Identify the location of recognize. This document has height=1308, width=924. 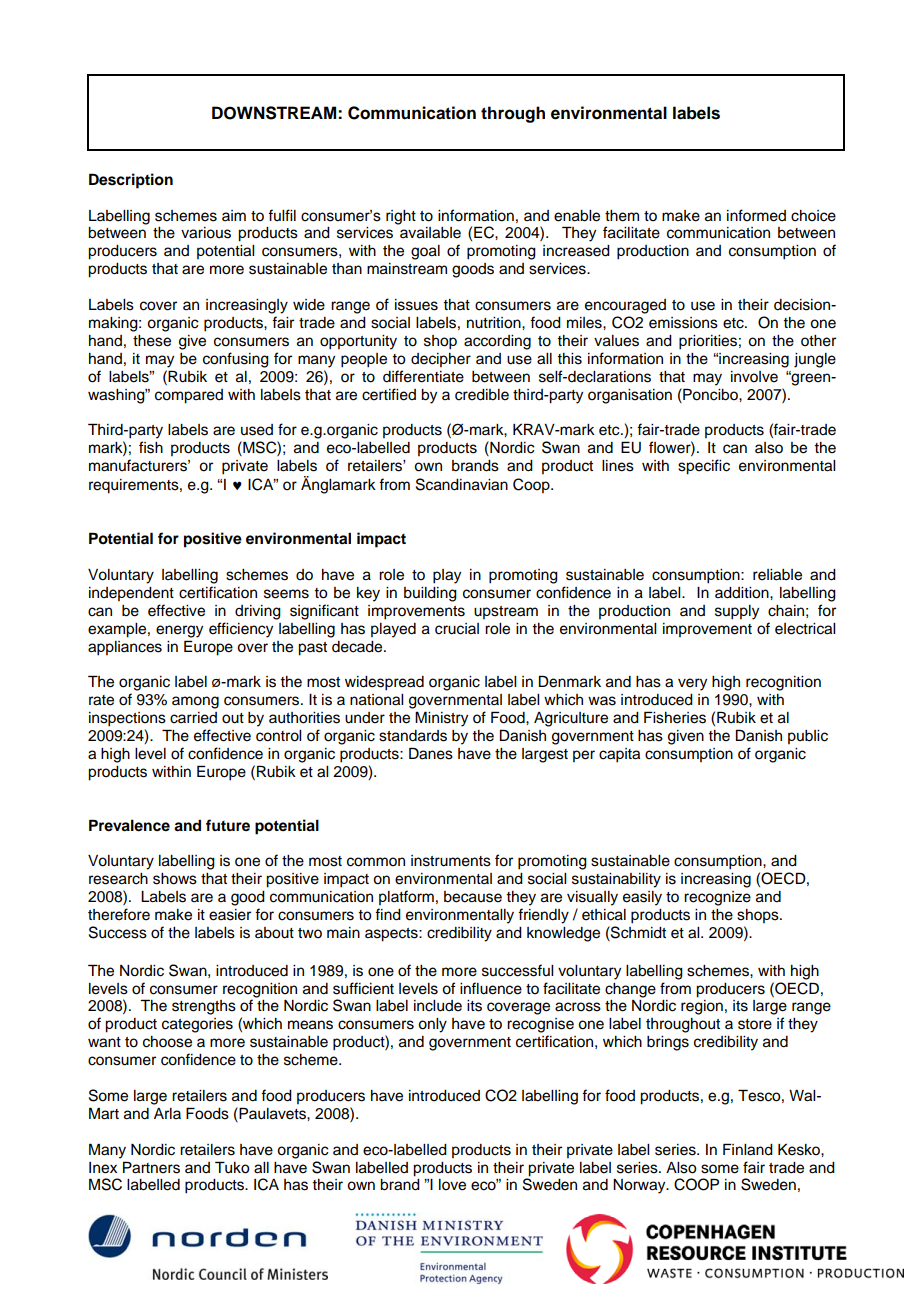
(717, 898).
